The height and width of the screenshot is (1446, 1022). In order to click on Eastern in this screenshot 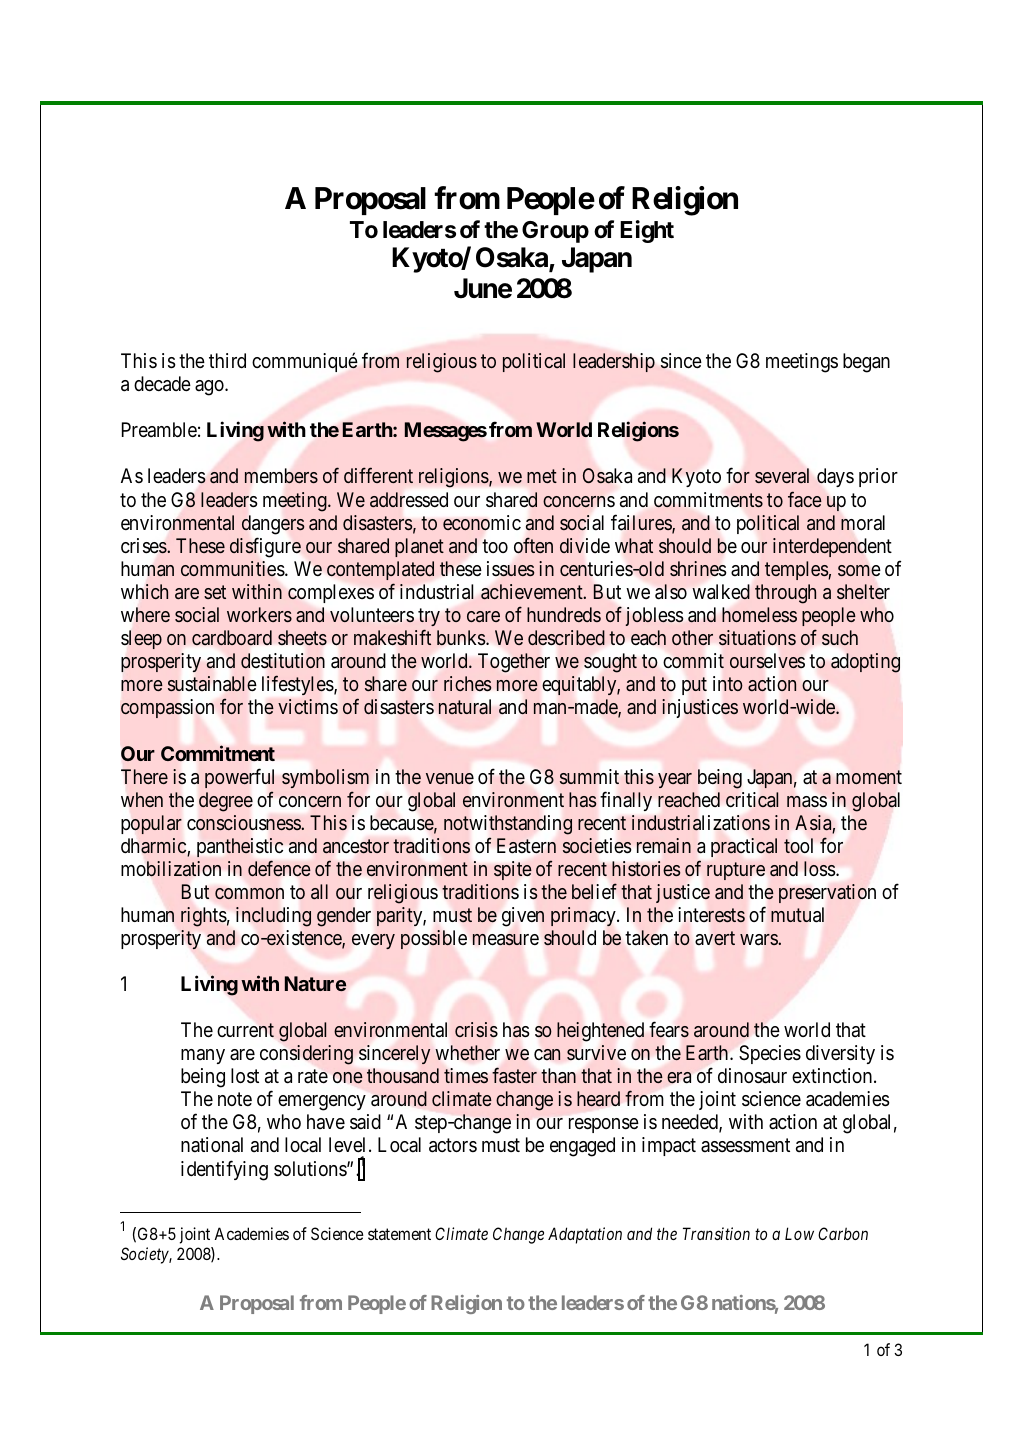, I will do `click(526, 845)`.
